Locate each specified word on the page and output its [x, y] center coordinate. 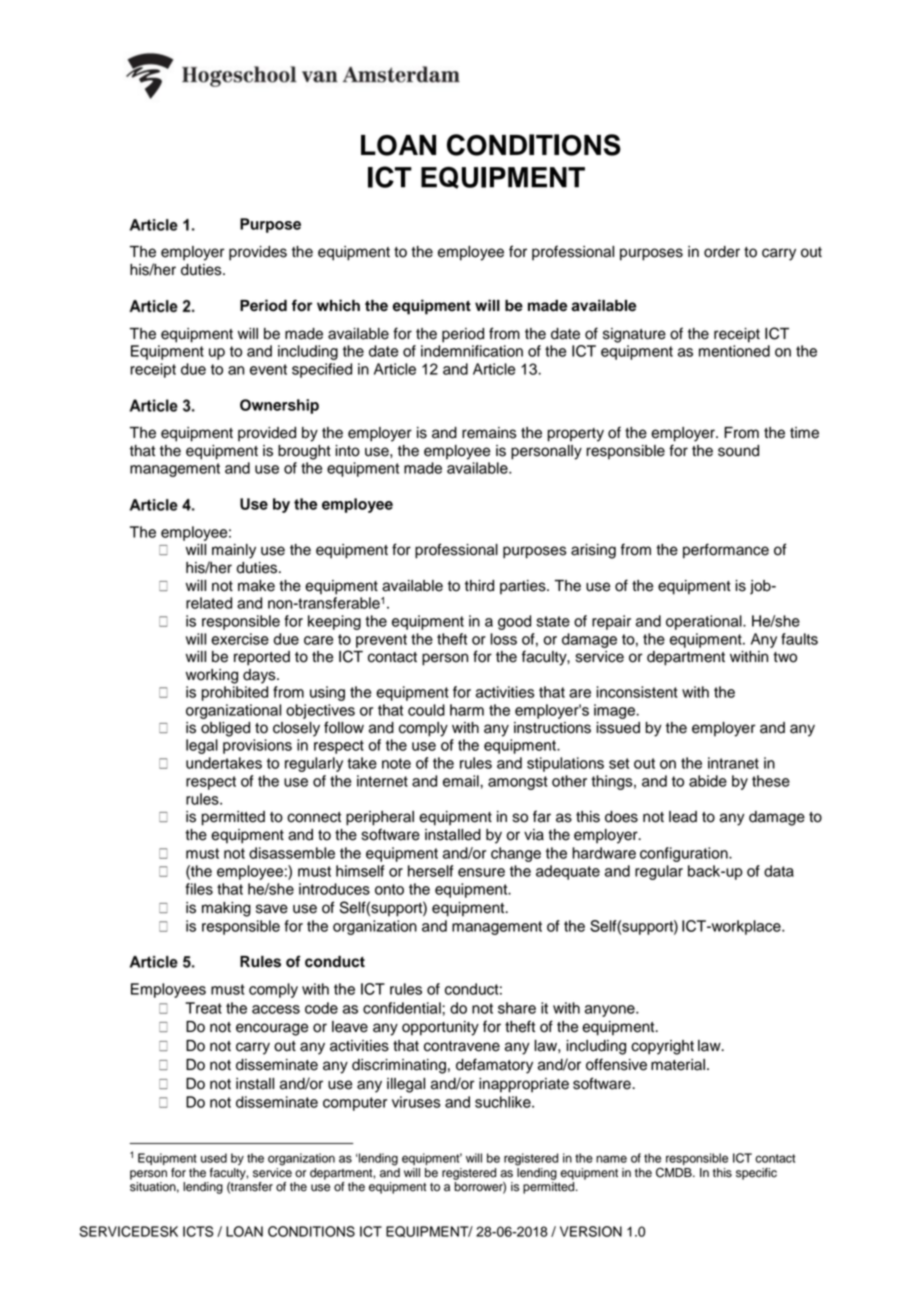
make [256, 586]
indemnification [472, 351]
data [779, 871]
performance [726, 551]
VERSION [591, 1231]
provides [258, 253]
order [722, 252]
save [272, 909]
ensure [481, 872]
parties [524, 587]
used [214, 1158]
